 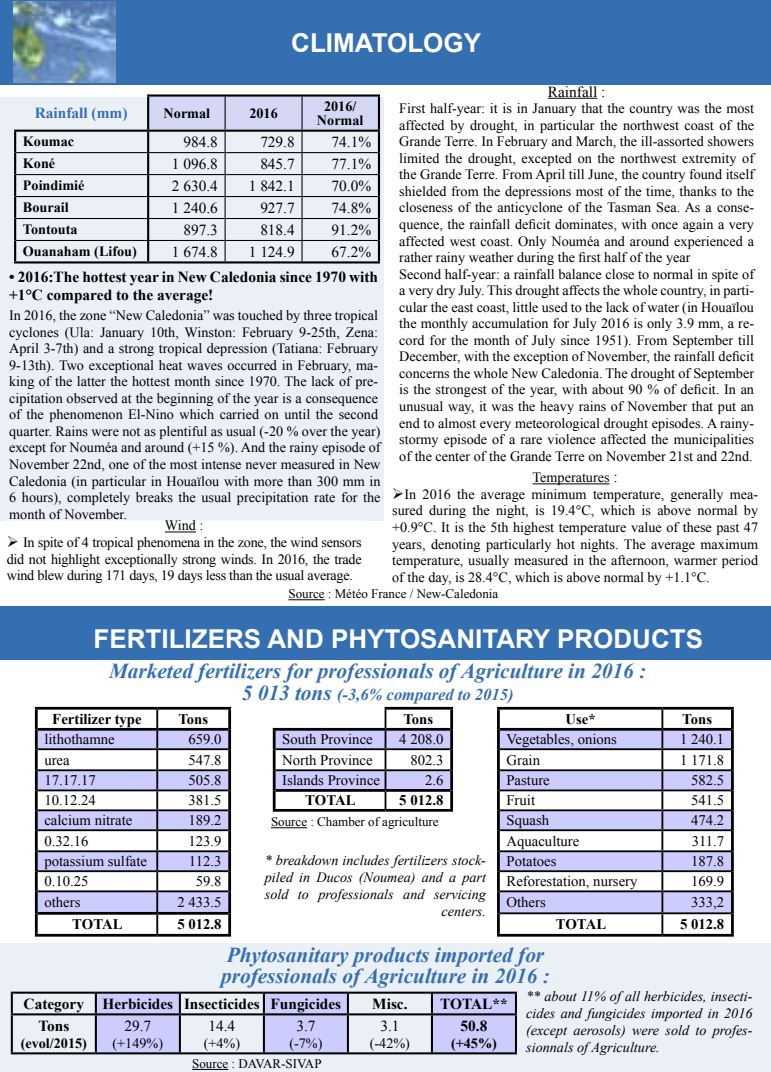 What do you see at coordinates (731, 141) in the screenshot?
I see `showers` at bounding box center [731, 141].
